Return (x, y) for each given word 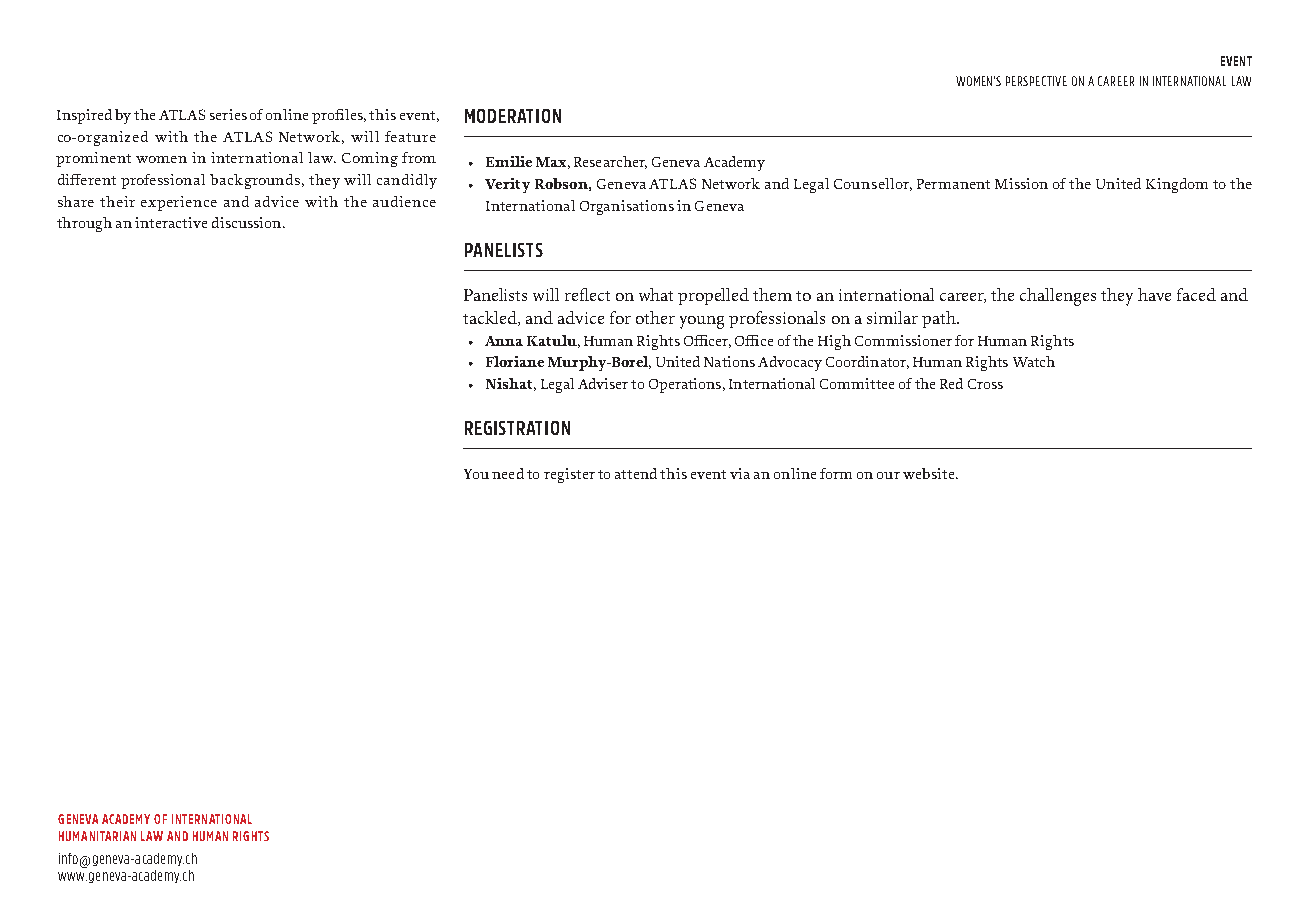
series (228, 114)
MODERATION (513, 116)
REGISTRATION (517, 428)
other (655, 317)
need (508, 473)
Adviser (603, 383)
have (1154, 294)
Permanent (953, 184)
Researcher (610, 162)
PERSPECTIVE (1036, 81)
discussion (248, 222)
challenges (1058, 297)
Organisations (627, 207)
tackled (491, 318)
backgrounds (256, 181)
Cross (985, 384)
